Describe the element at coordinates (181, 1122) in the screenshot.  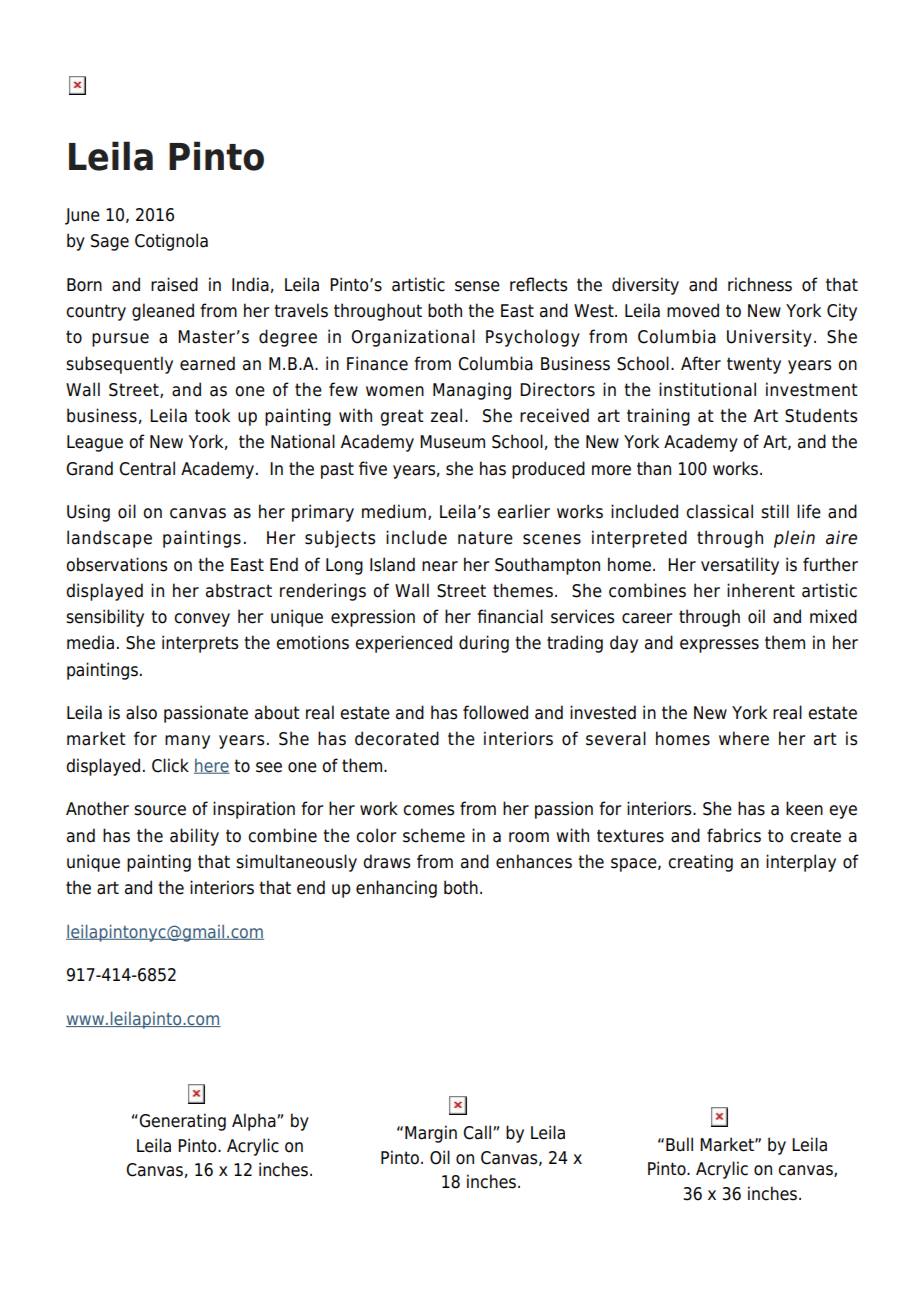
I see `Generating` at that location.
